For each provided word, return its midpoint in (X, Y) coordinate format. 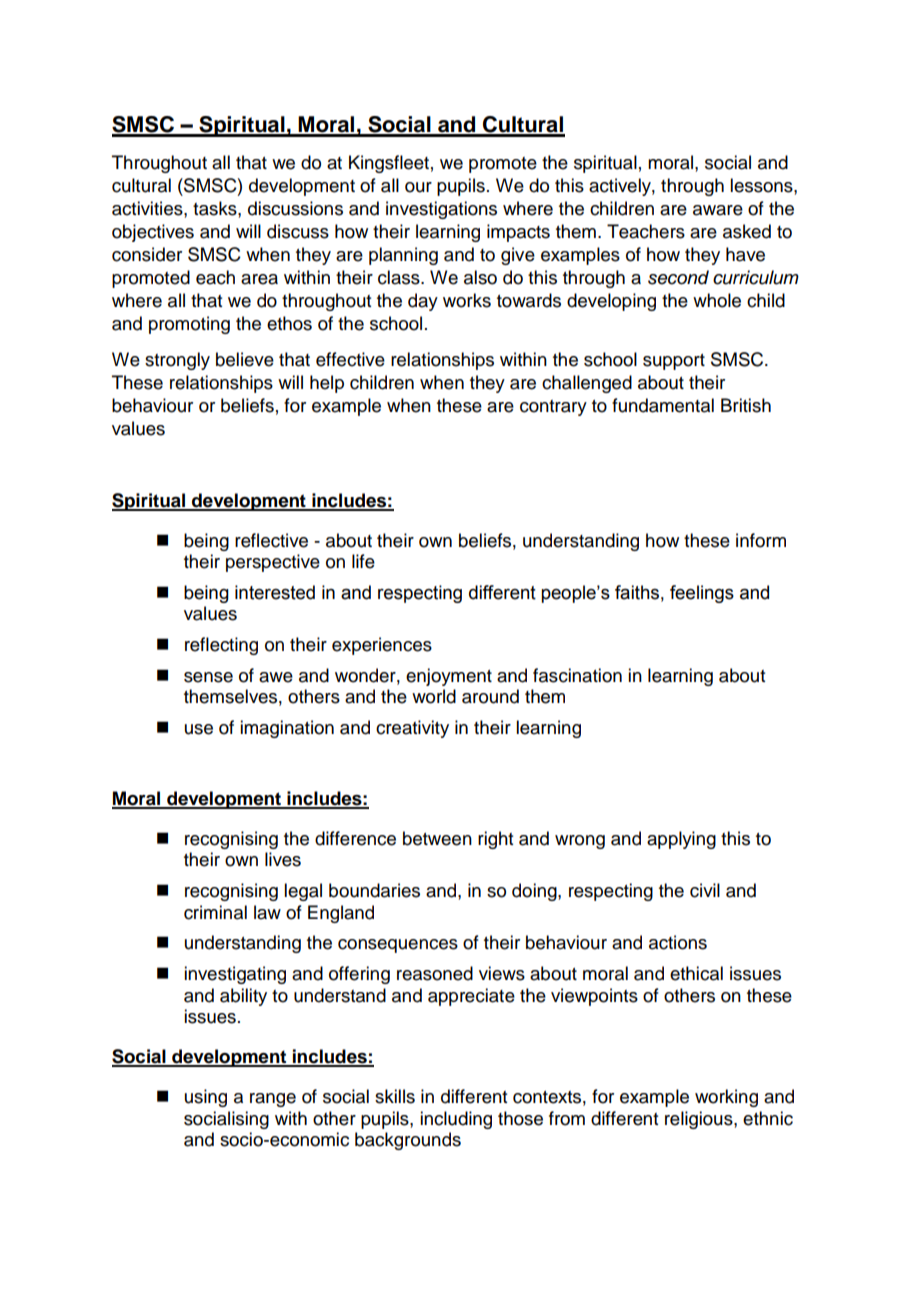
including (456, 1120)
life (363, 561)
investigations (441, 210)
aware (718, 210)
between (437, 838)
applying (681, 840)
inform (761, 540)
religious (700, 1120)
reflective (271, 540)
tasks (216, 208)
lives (283, 859)
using (206, 1098)
